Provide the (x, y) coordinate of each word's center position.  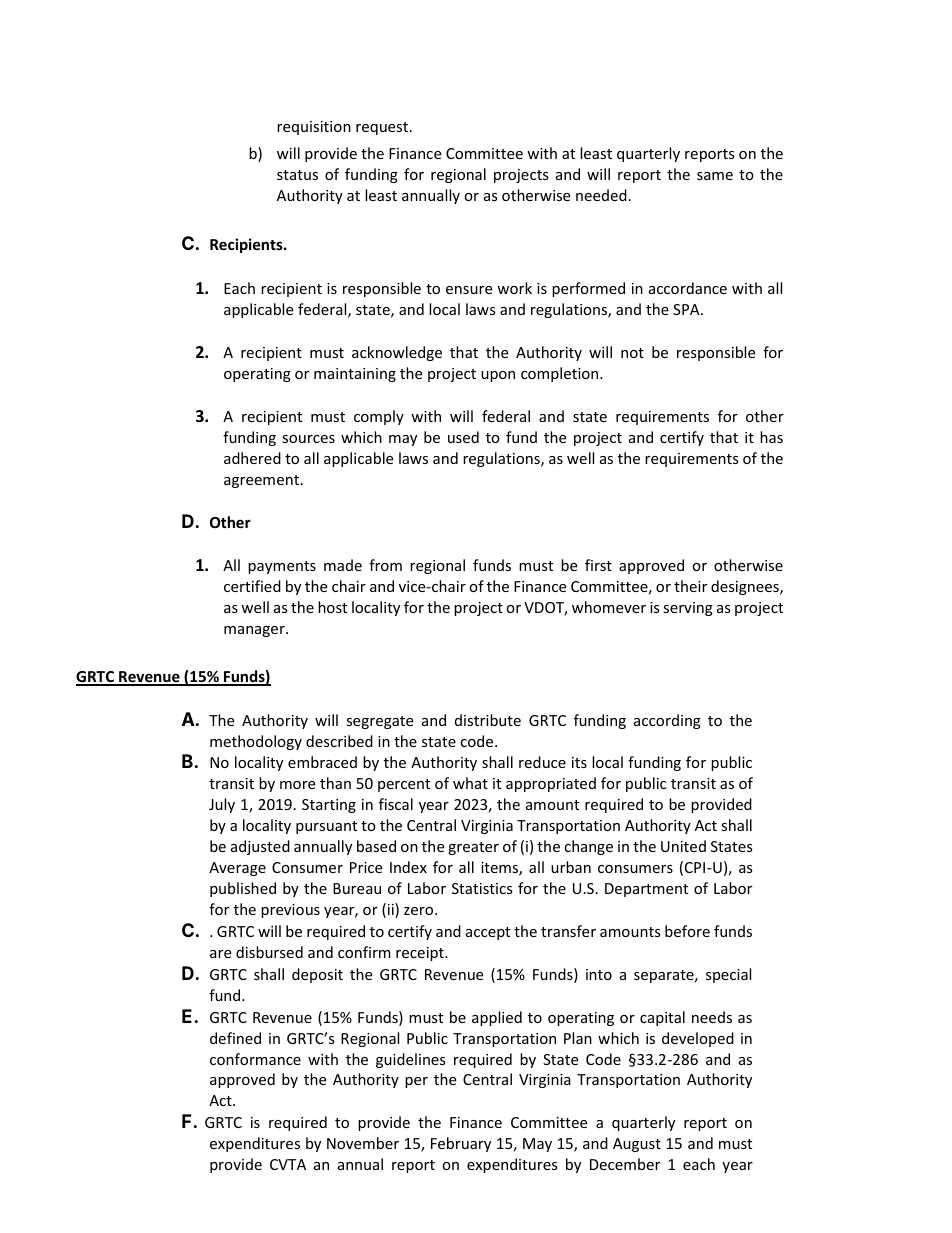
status (297, 175)
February (461, 1144)
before (687, 931)
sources (308, 439)
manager (255, 631)
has (771, 437)
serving (688, 609)
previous (290, 911)
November (363, 1143)
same (715, 176)
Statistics (482, 888)
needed (601, 195)
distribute (488, 720)
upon (498, 376)
